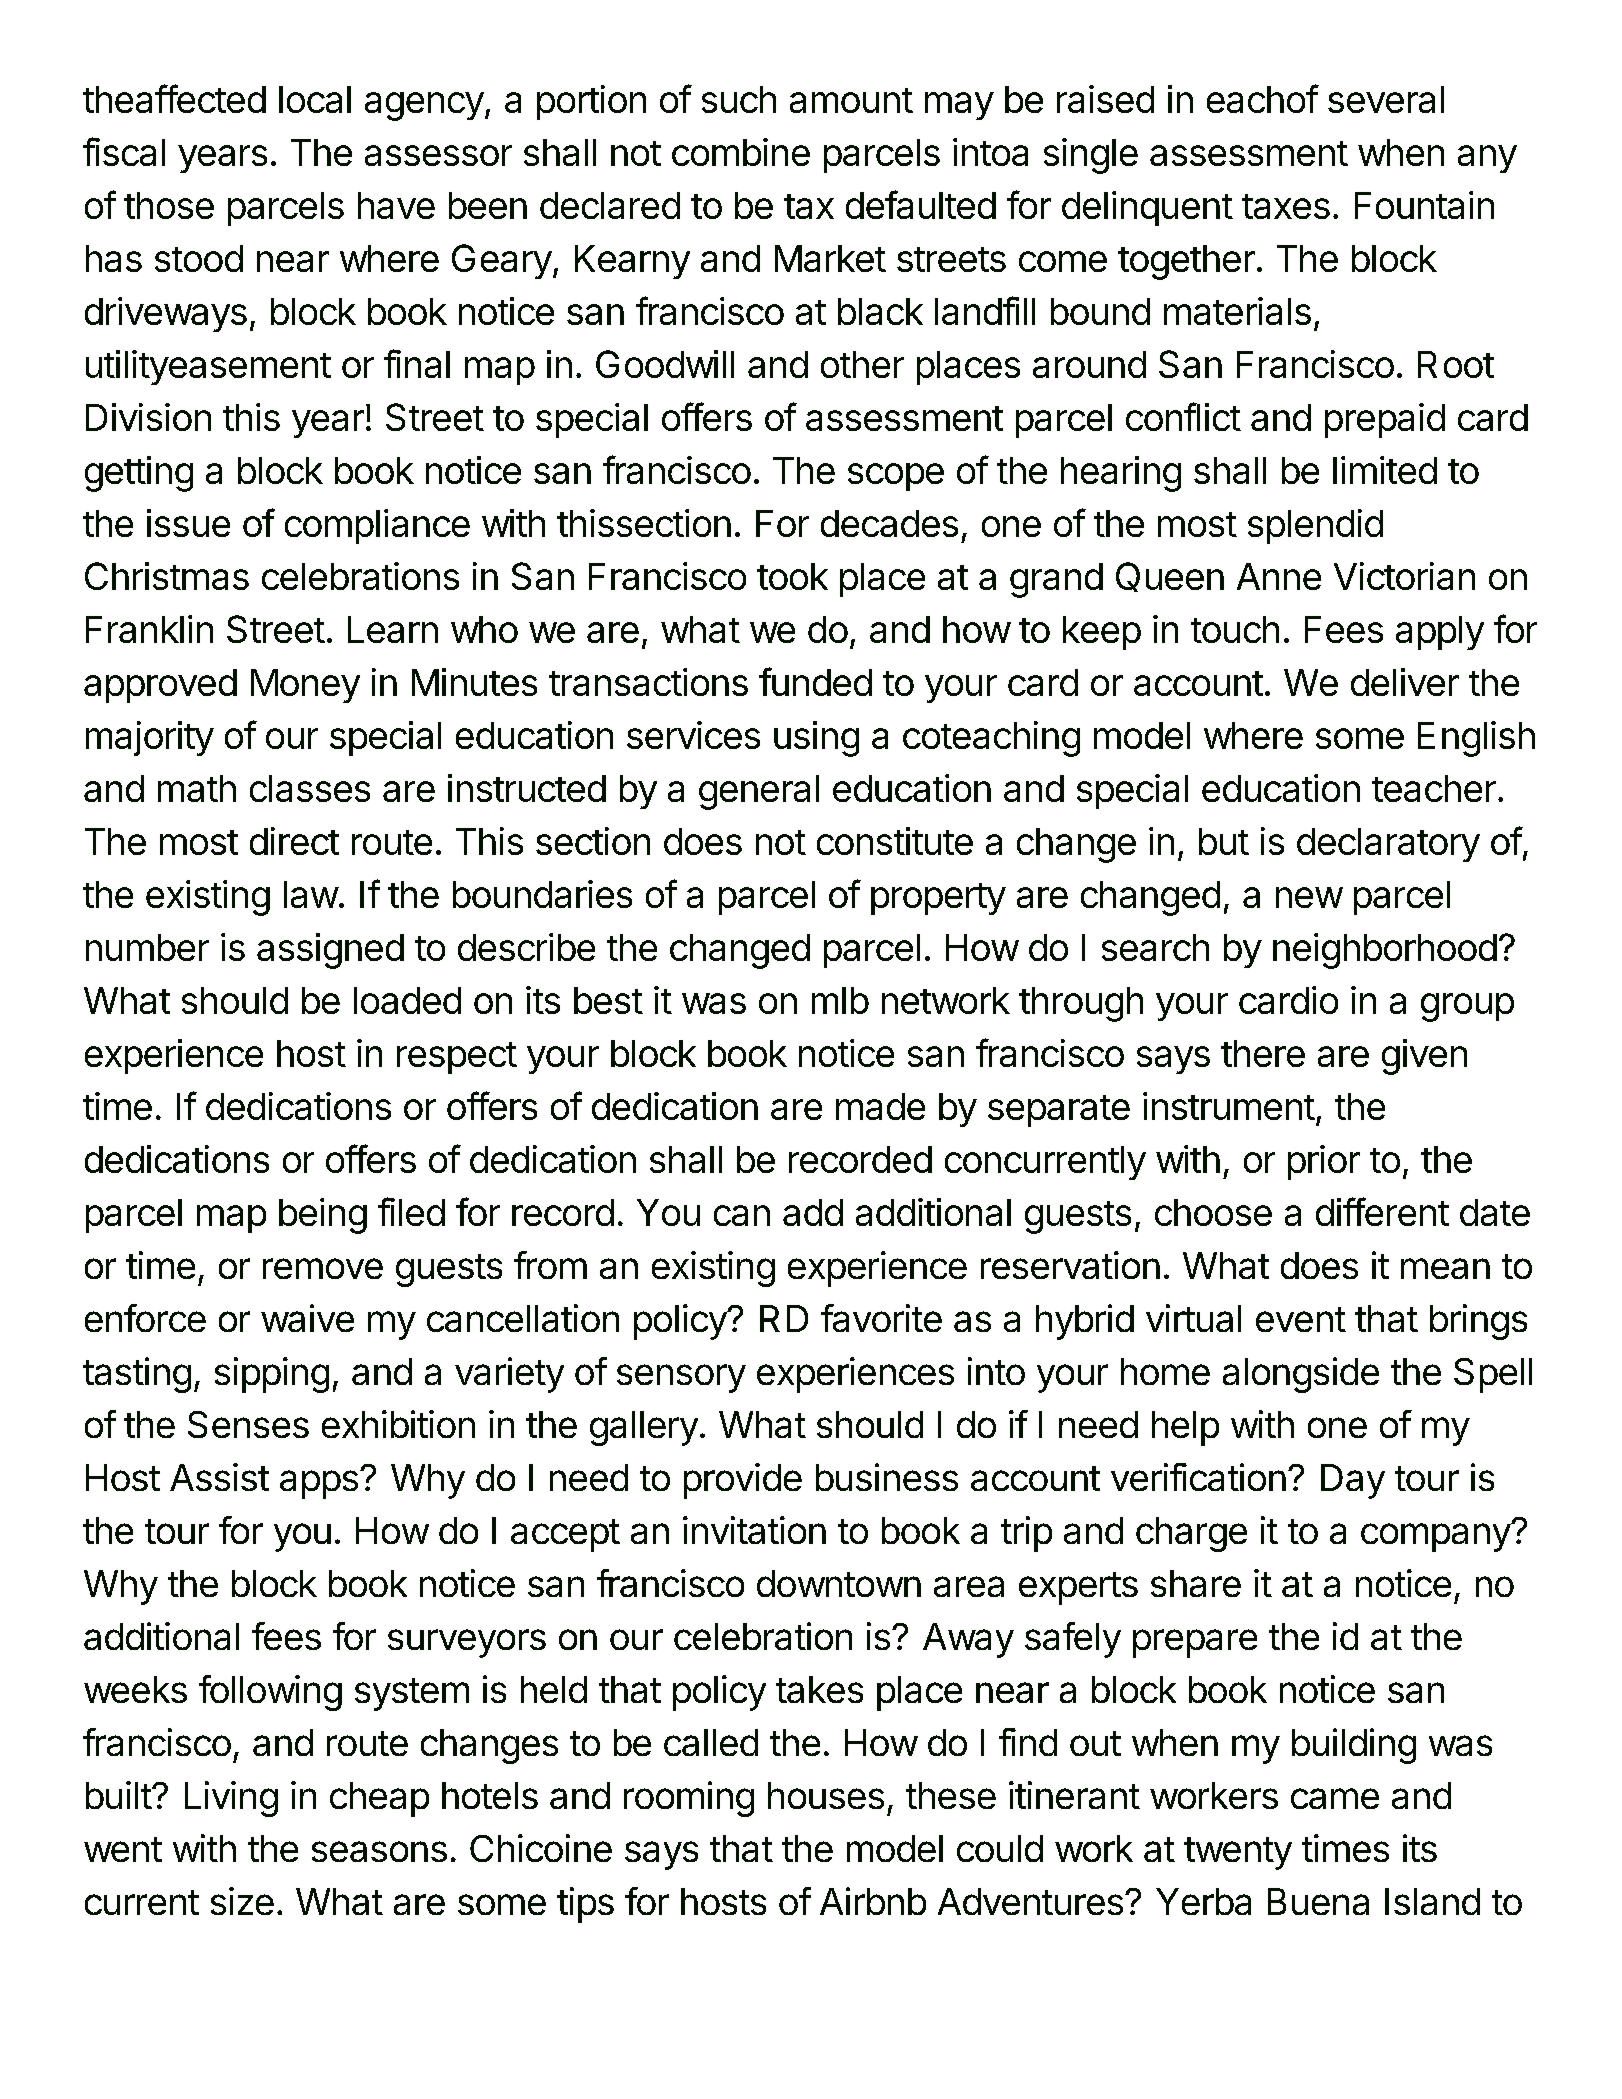  Describe the element at coordinates (1385, 951) in the document. I see `neighborhood` at that location.
